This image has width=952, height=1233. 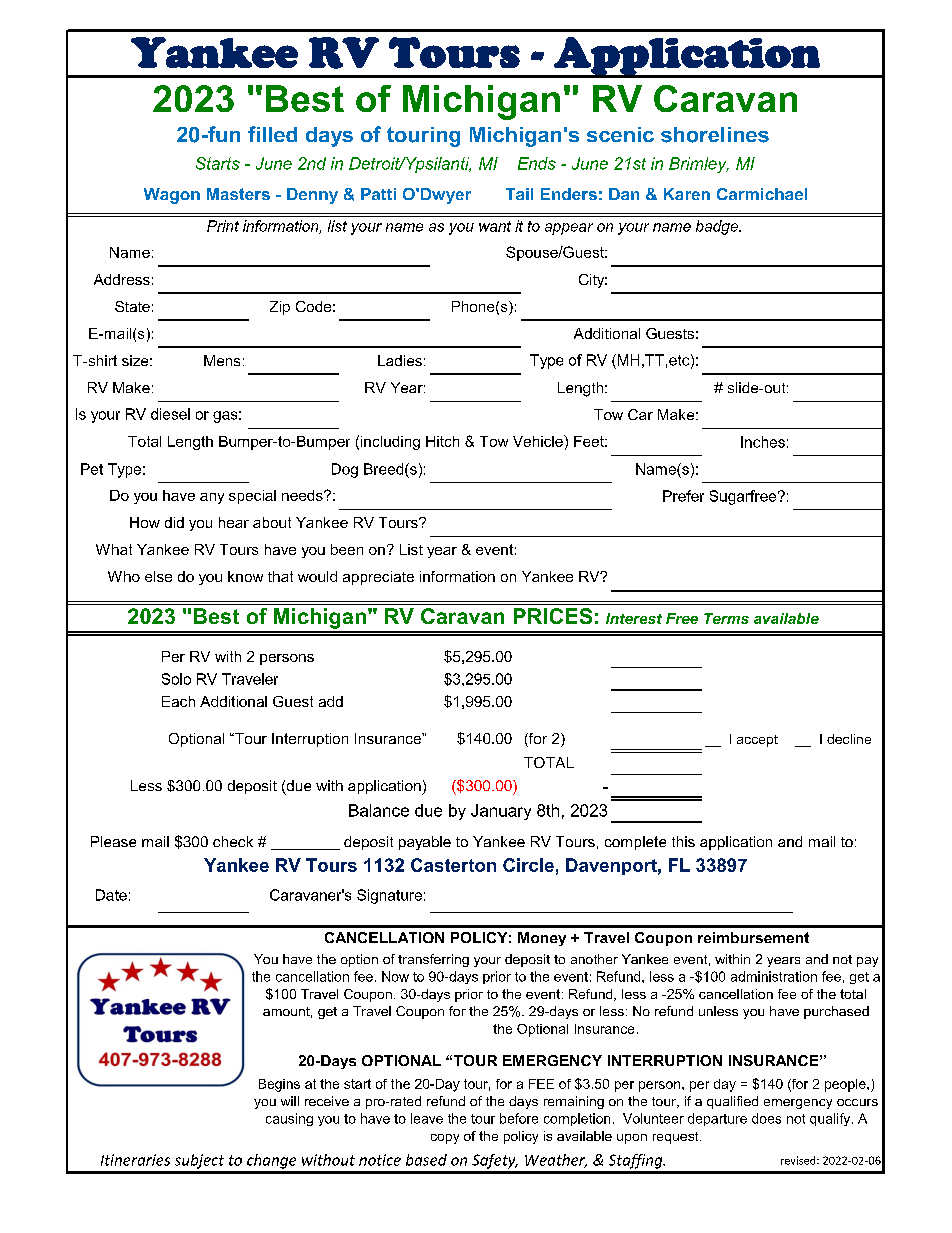 I want to click on Itineraries, so click(x=135, y=1160).
